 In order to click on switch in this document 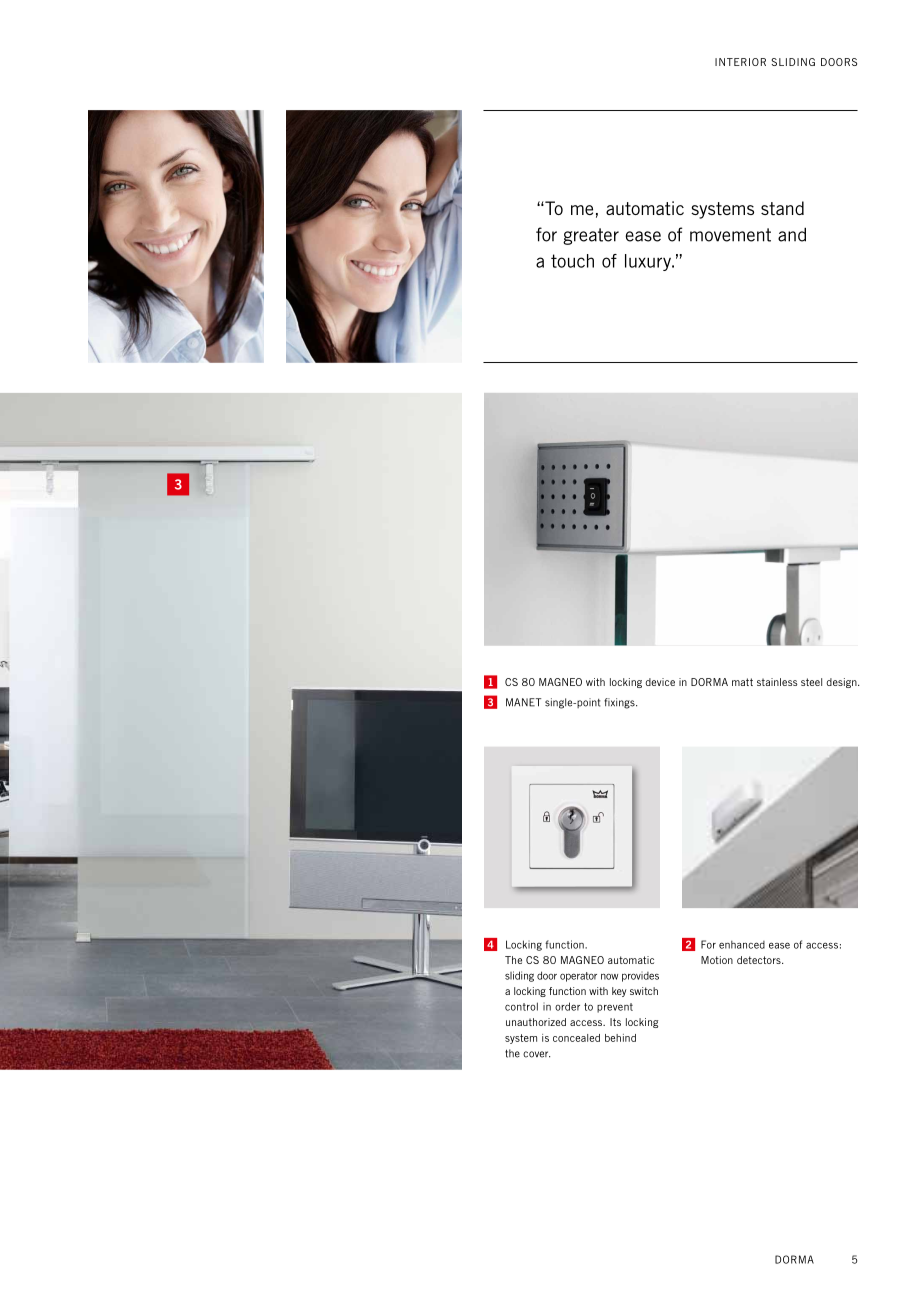, I will do `click(644, 991)`.
